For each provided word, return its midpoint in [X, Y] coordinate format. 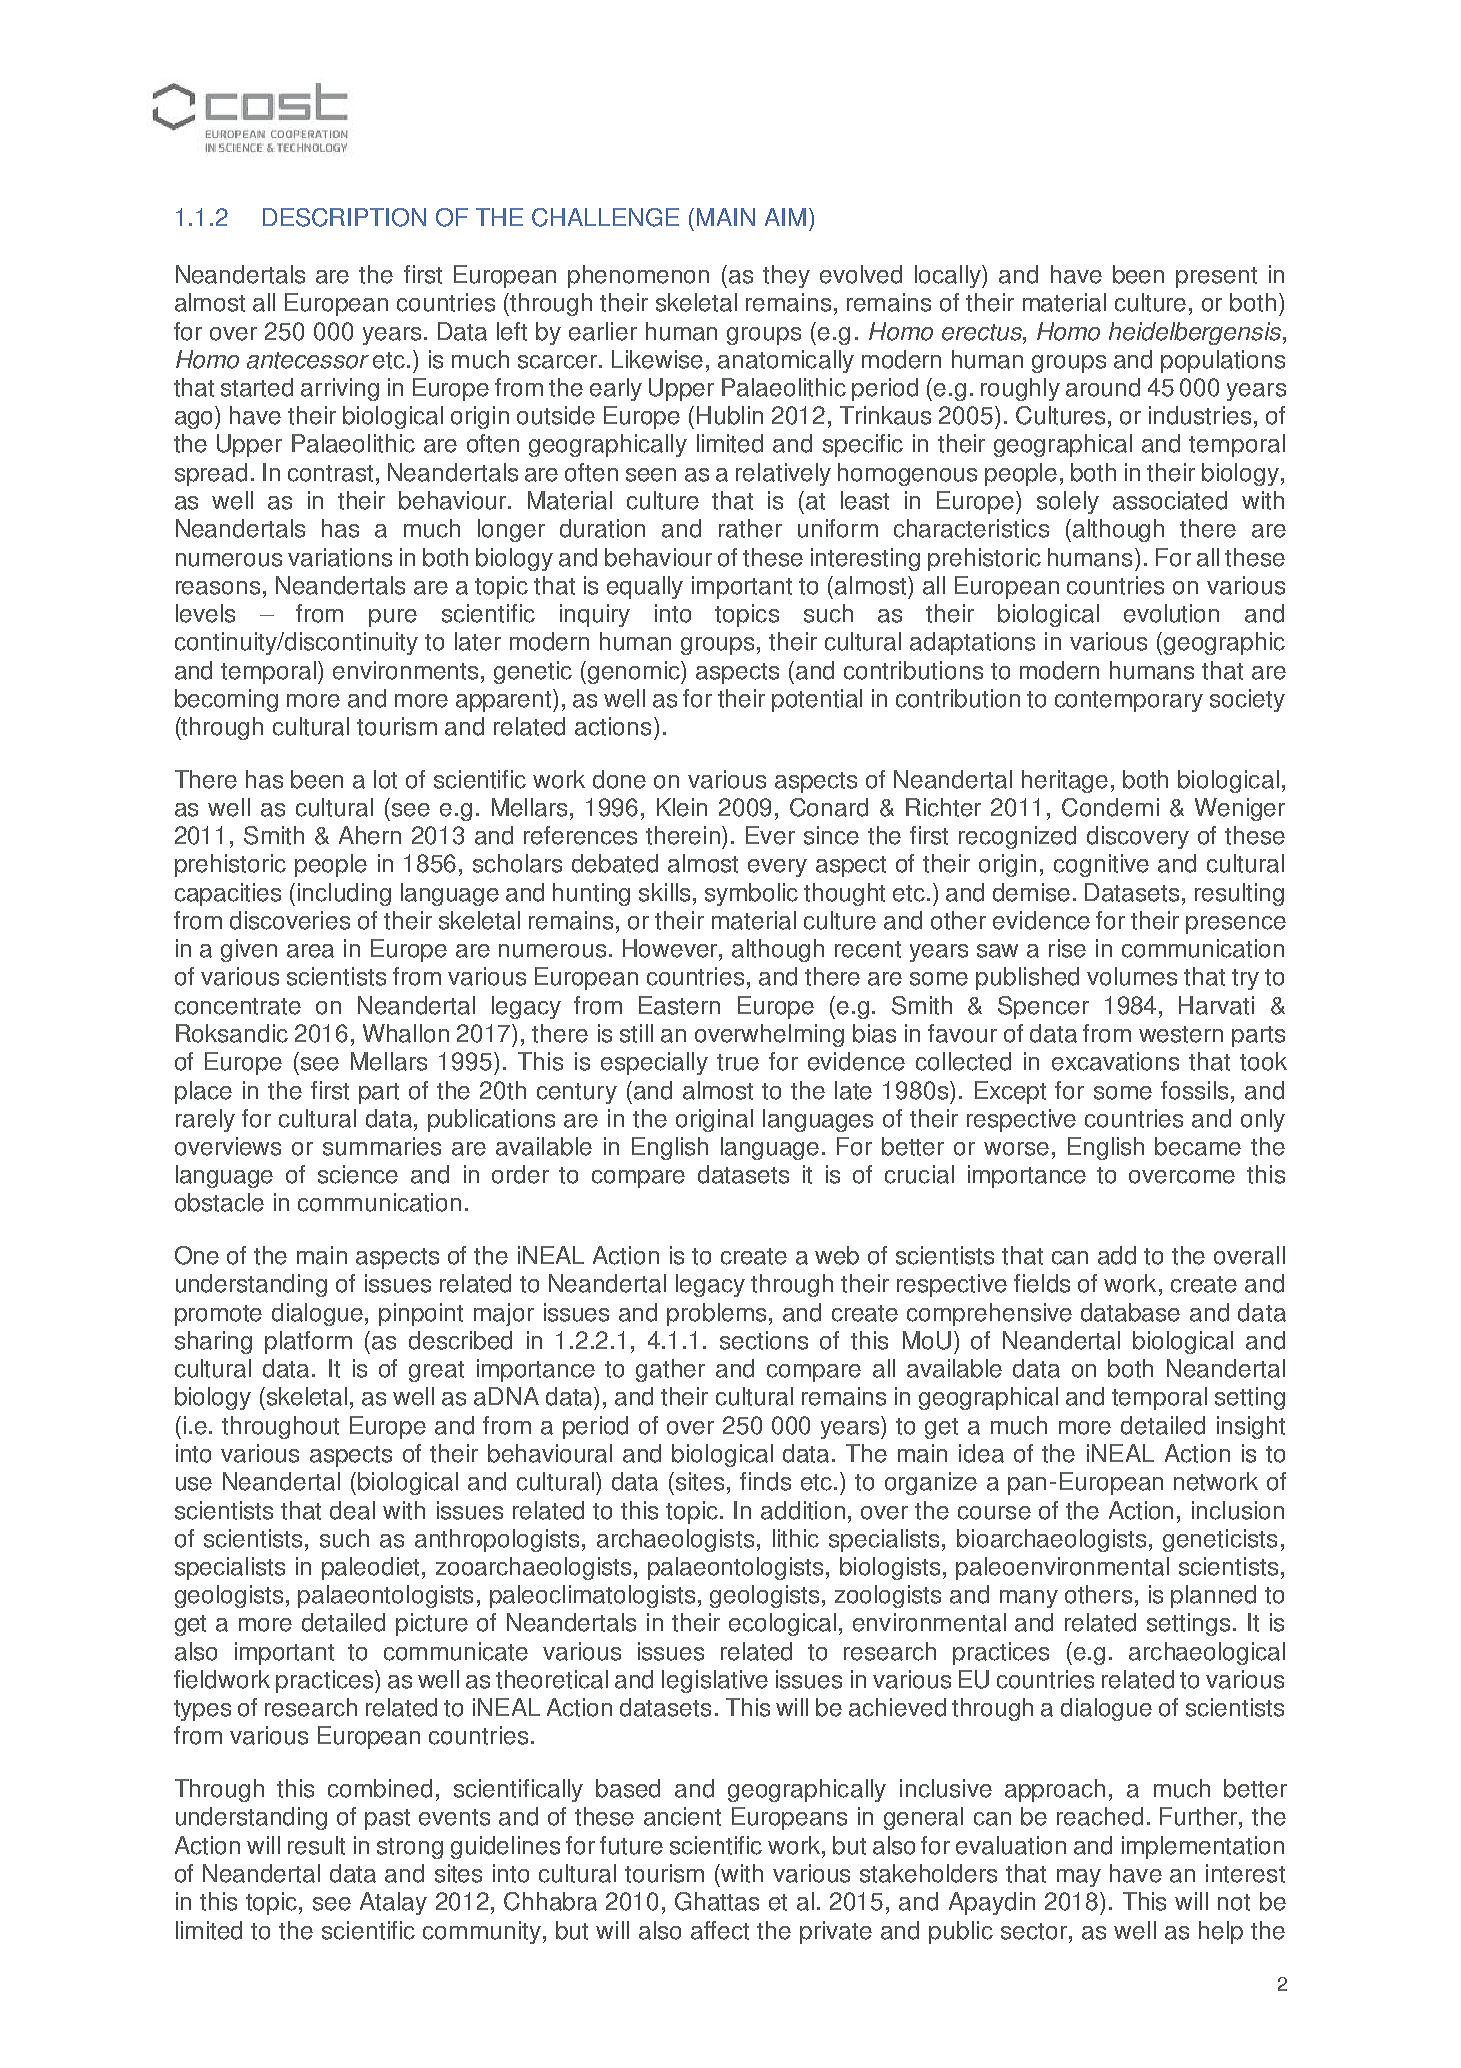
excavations [1115, 1061]
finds [765, 1481]
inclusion [1238, 1510]
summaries [382, 1146]
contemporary [1129, 701]
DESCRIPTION [344, 217]
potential [817, 700]
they [786, 276]
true [738, 1062]
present [1216, 277]
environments [407, 670]
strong [410, 1848]
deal [352, 1510]
